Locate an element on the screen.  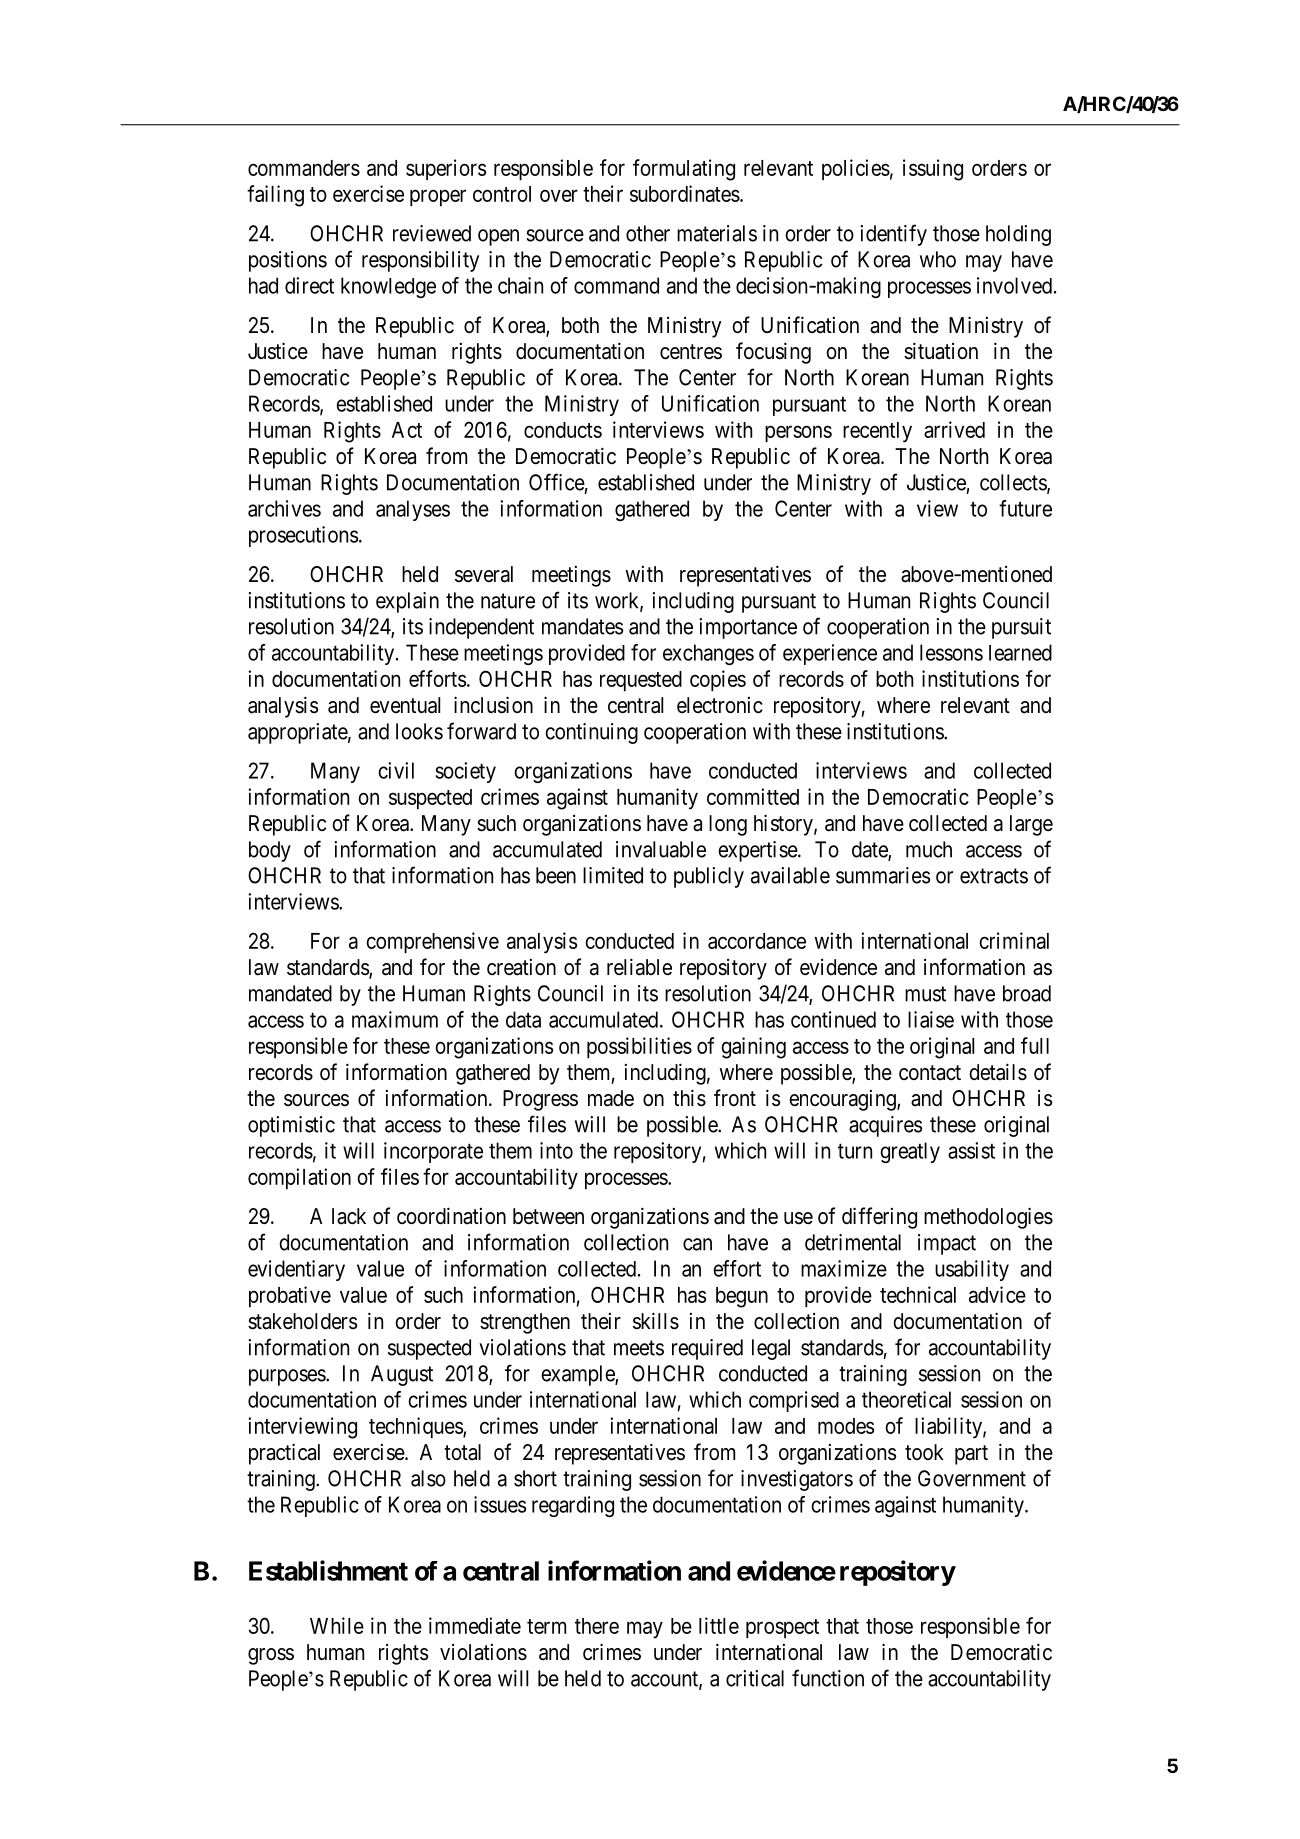
function is located at coordinates (828, 1678).
